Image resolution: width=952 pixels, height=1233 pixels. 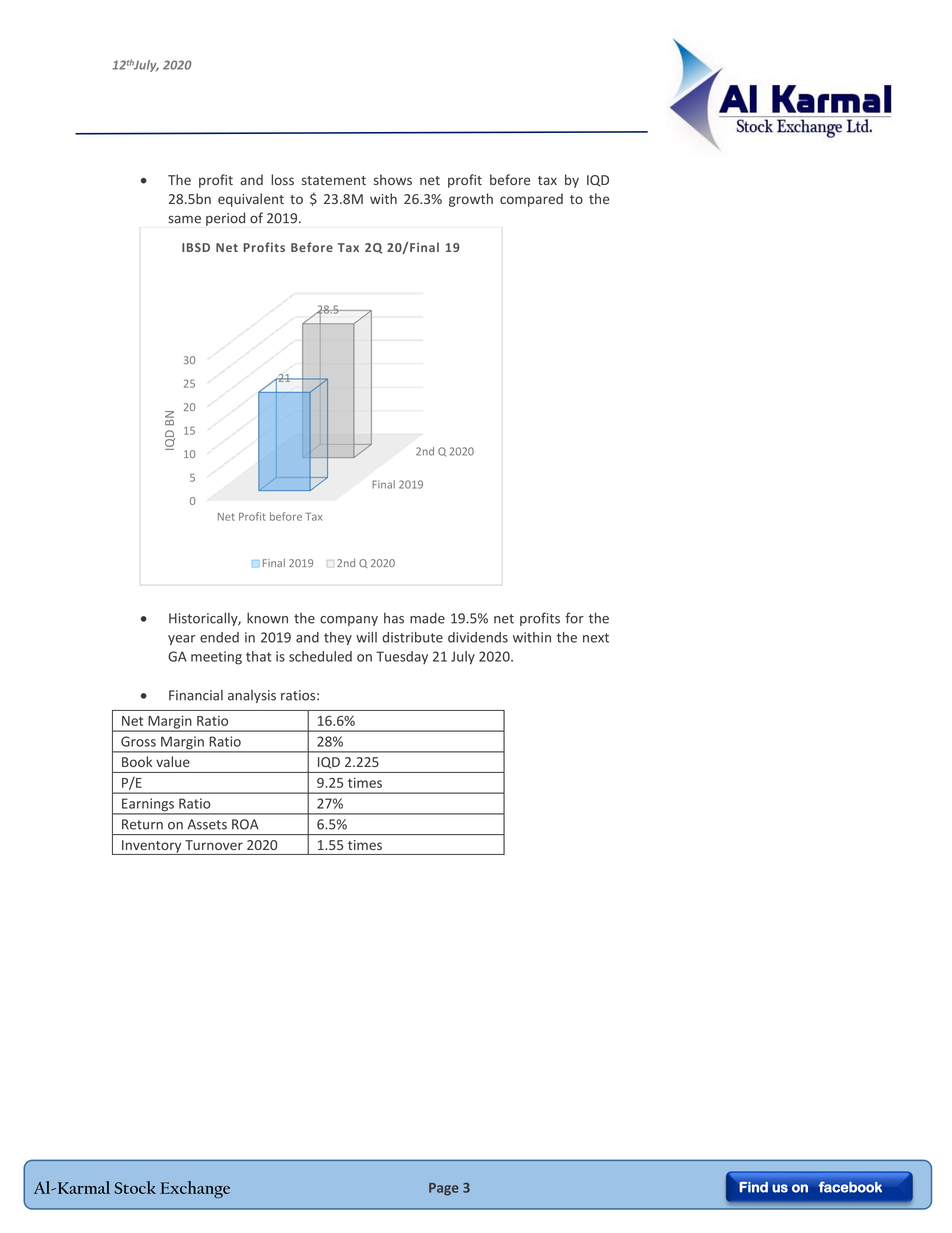 I want to click on dividends, so click(x=478, y=637).
